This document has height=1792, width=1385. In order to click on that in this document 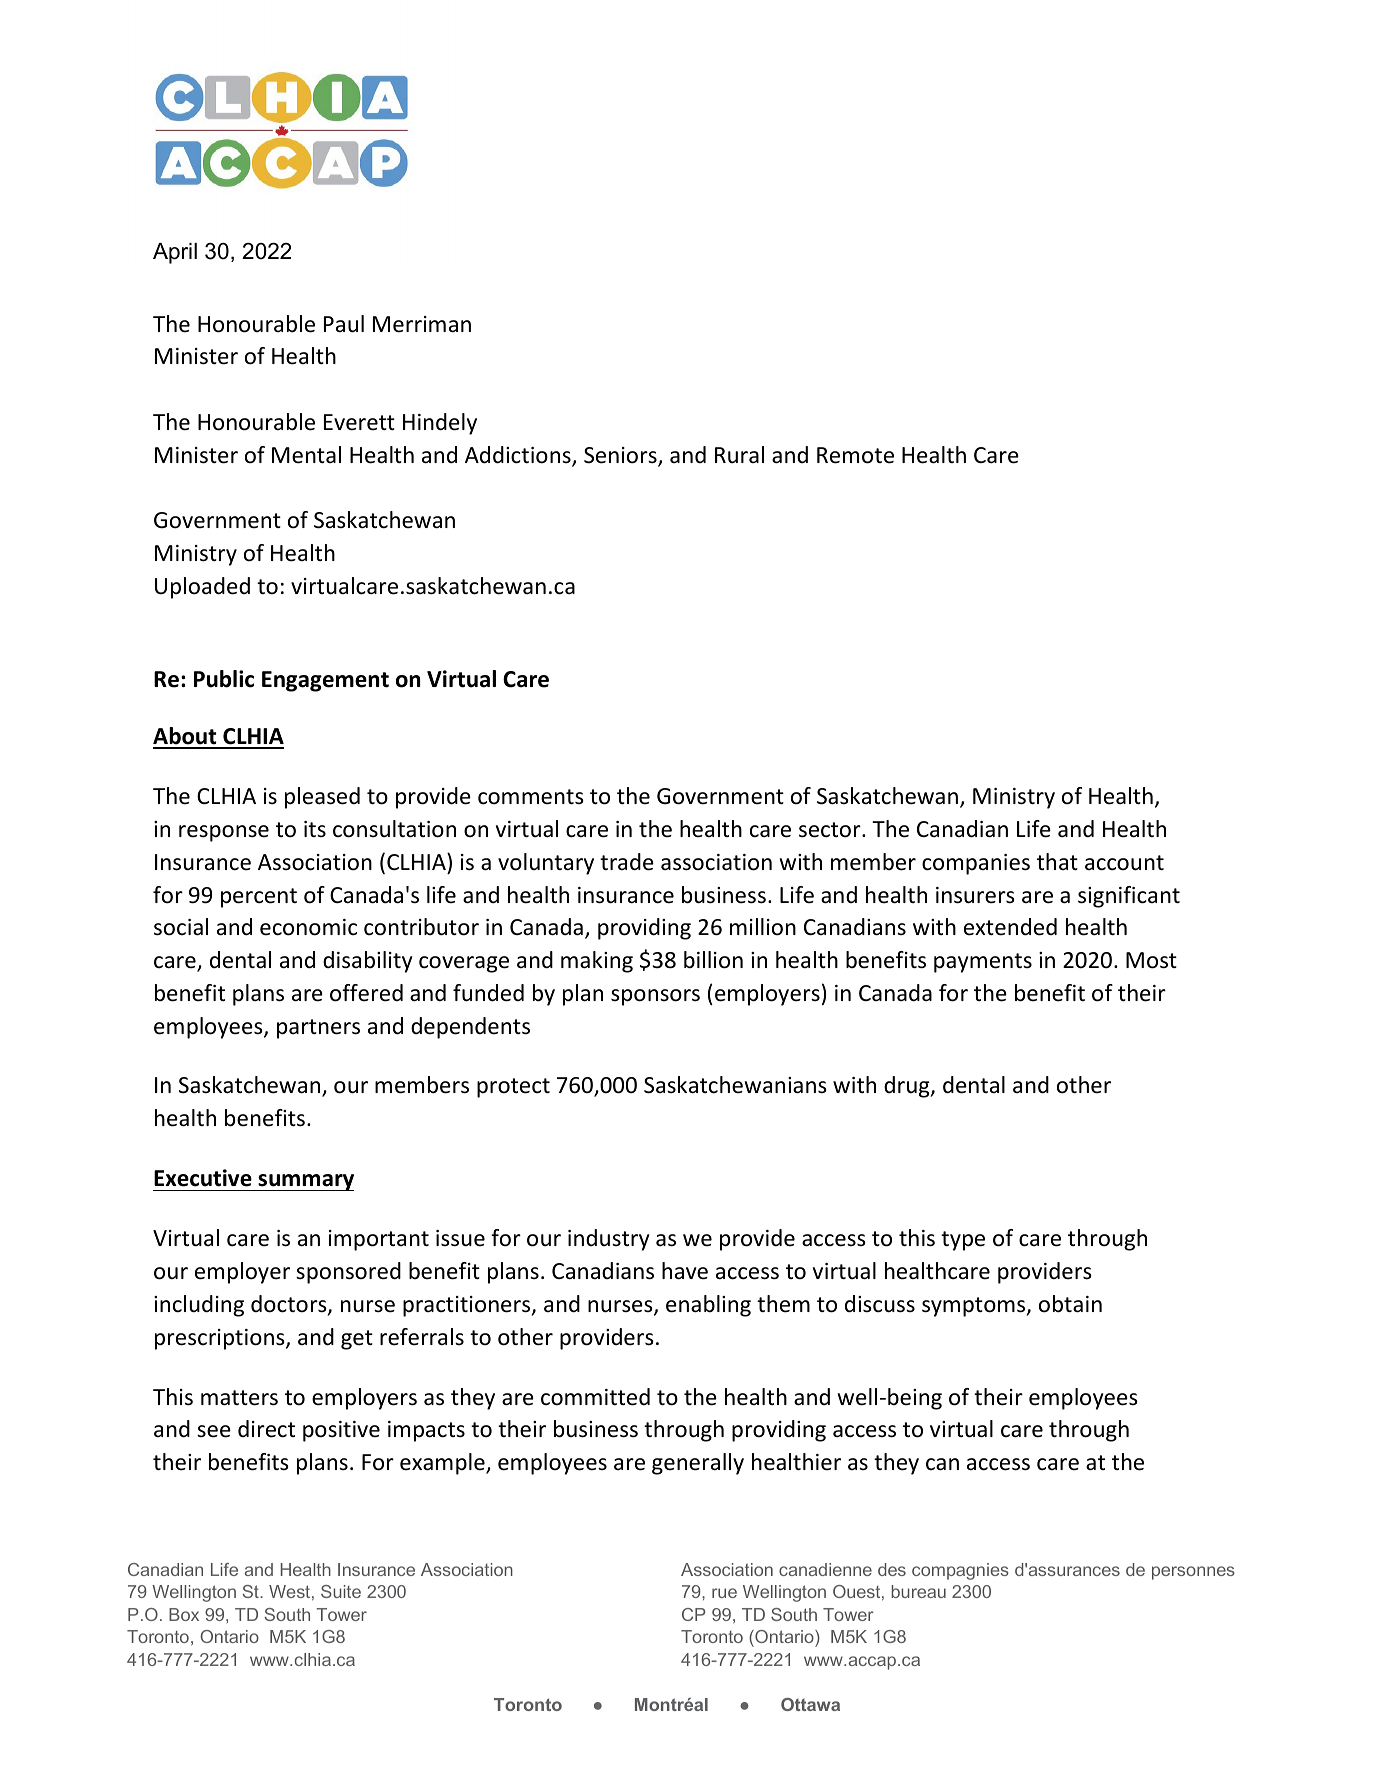, I will do `click(1057, 861)`.
